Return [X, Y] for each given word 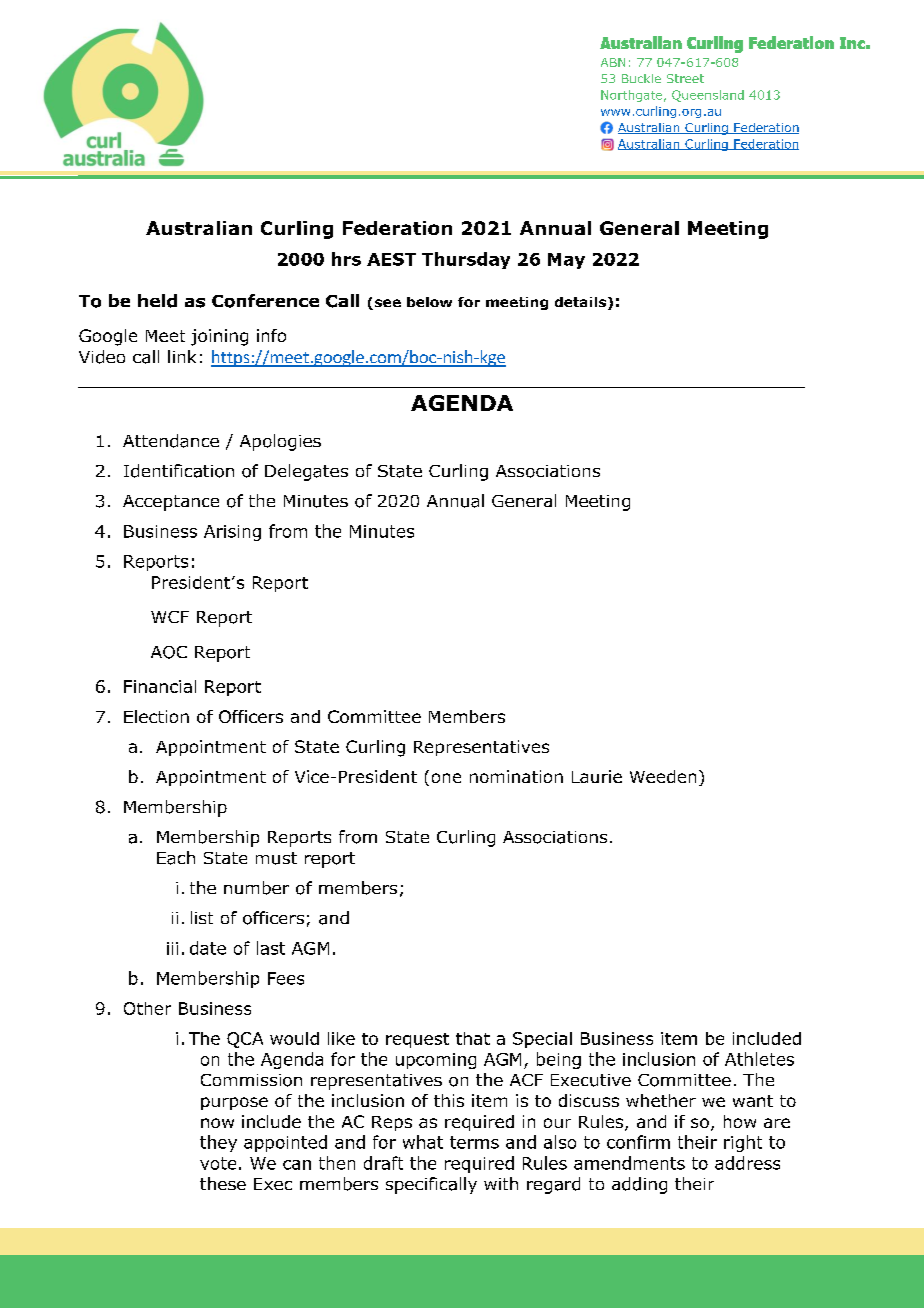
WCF [170, 617]
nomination [516, 776]
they [218, 1143]
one [446, 778]
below [429, 302]
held [157, 301]
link [182, 356]
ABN [613, 62]
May [566, 261]
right [743, 1143]
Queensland [708, 96]
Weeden [663, 776]
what [423, 1142]
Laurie [597, 776]
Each [176, 858]
